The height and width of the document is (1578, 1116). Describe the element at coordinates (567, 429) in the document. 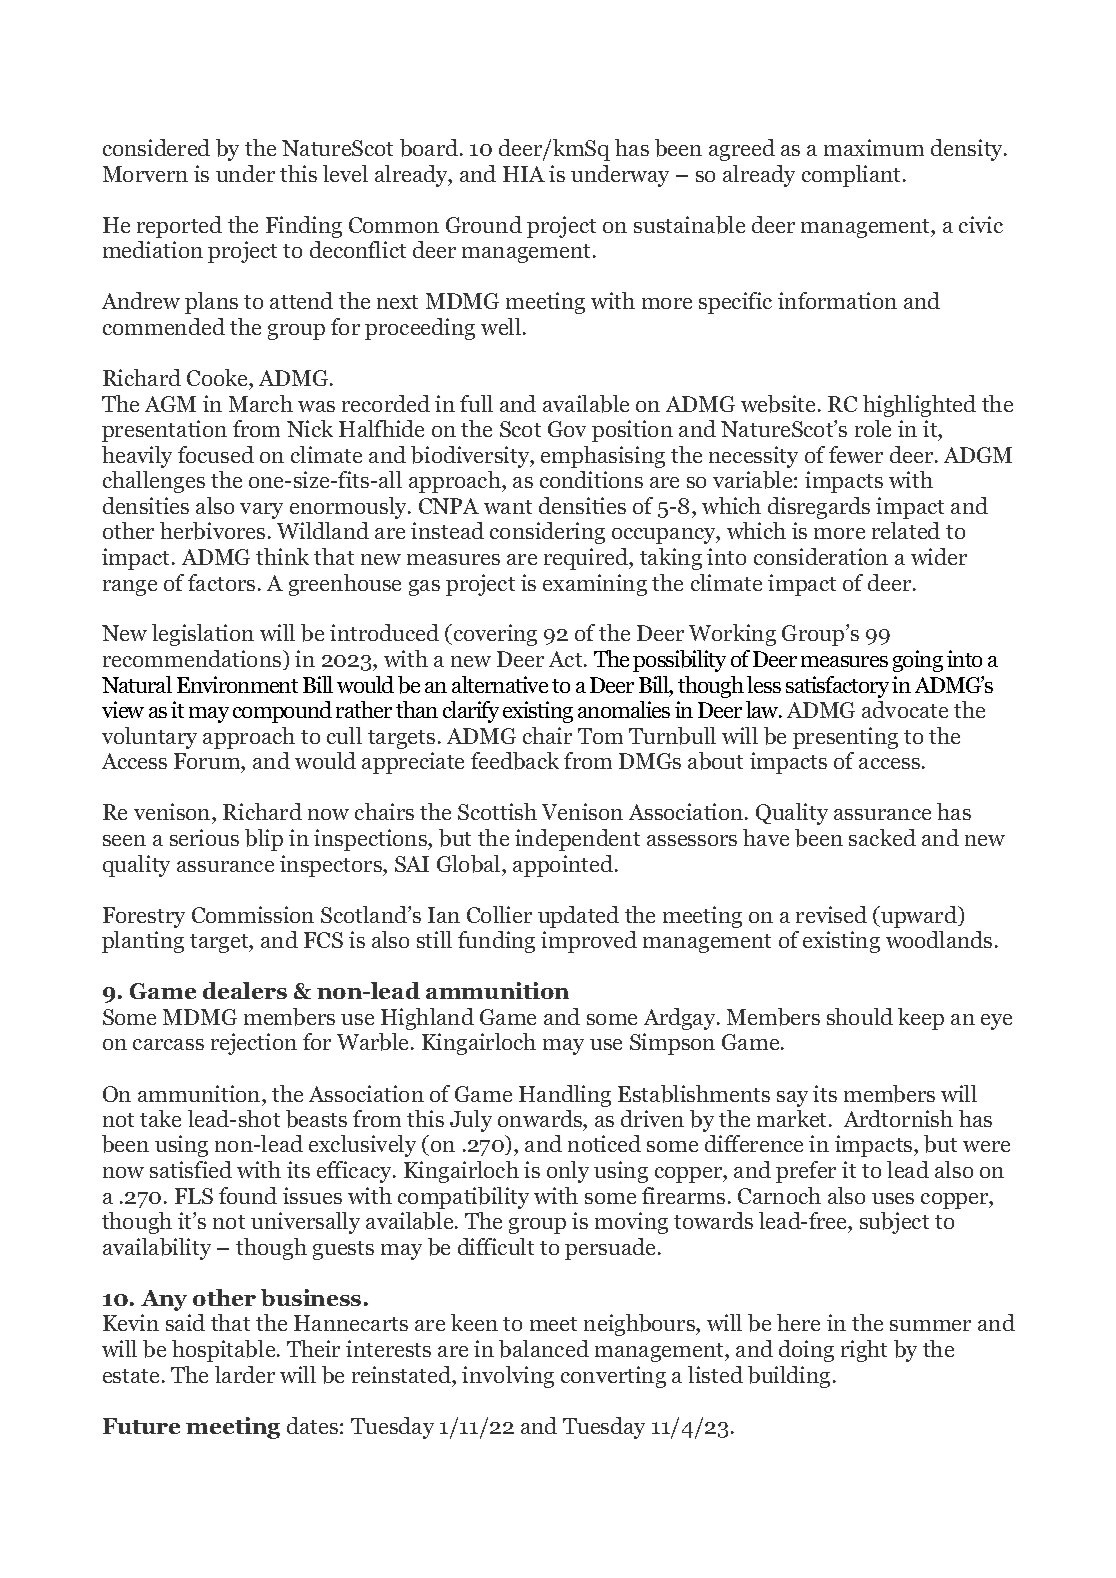

I see `Gov` at that location.
